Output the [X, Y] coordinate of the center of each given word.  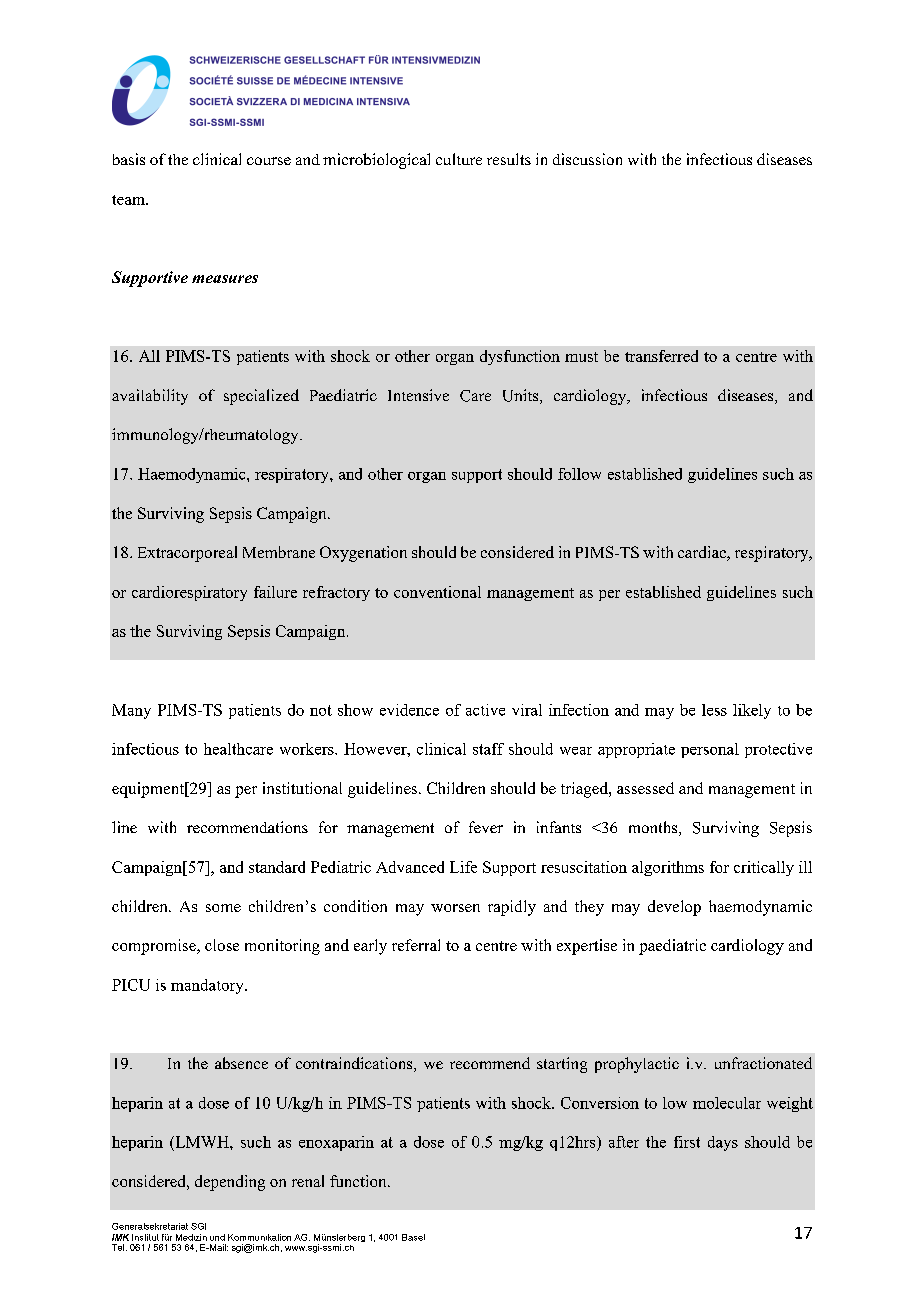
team [129, 200]
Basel [413, 1237]
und [217, 1237]
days [723, 1143]
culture [459, 159]
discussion [587, 159]
